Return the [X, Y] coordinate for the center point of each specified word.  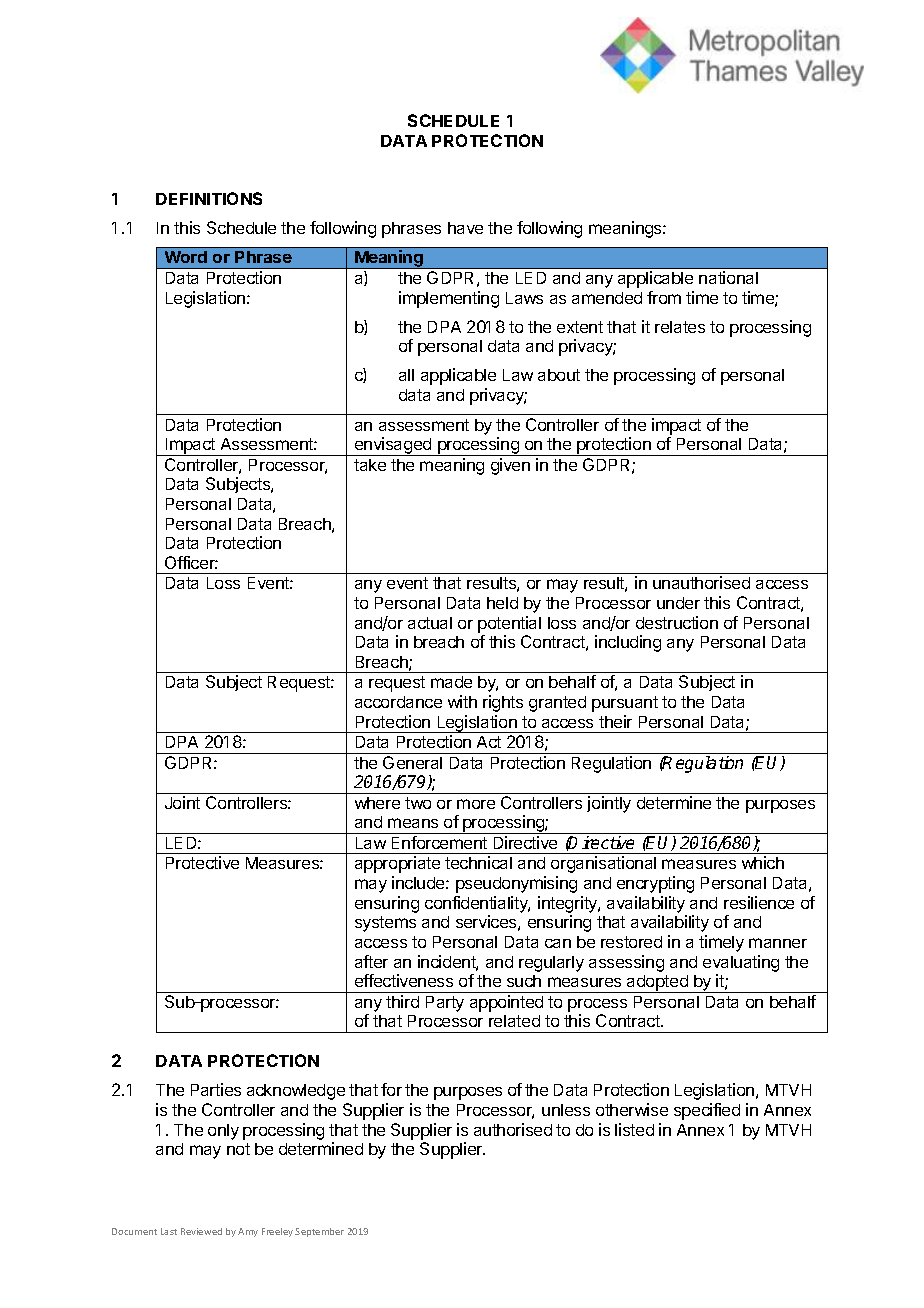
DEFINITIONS [209, 198]
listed [634, 1129]
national [728, 277]
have [465, 228]
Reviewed [201, 1231]
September [319, 1232]
